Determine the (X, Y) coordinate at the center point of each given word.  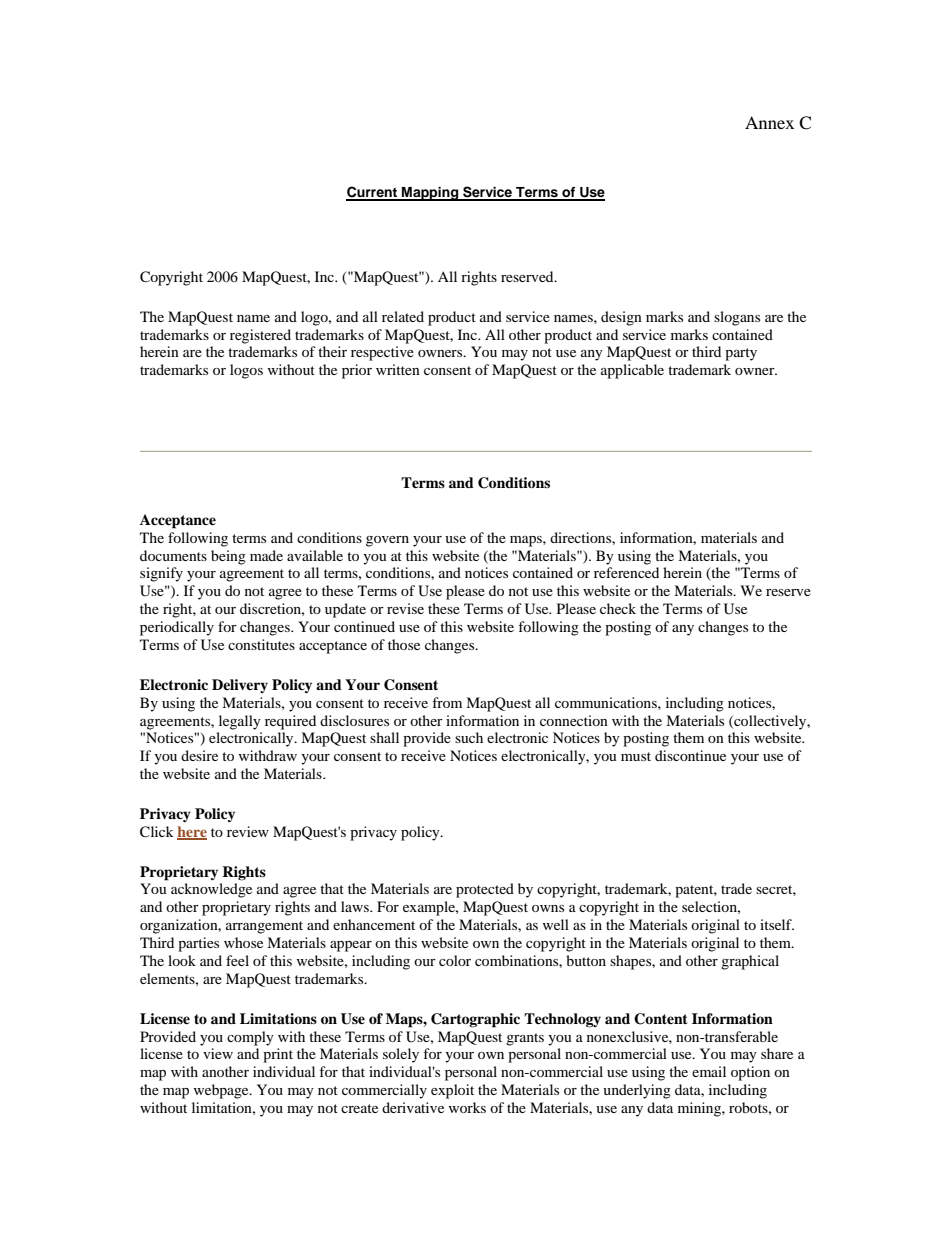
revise (405, 608)
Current (373, 193)
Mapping (430, 194)
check (618, 608)
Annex (769, 122)
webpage (222, 1091)
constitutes (261, 644)
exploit (452, 1091)
